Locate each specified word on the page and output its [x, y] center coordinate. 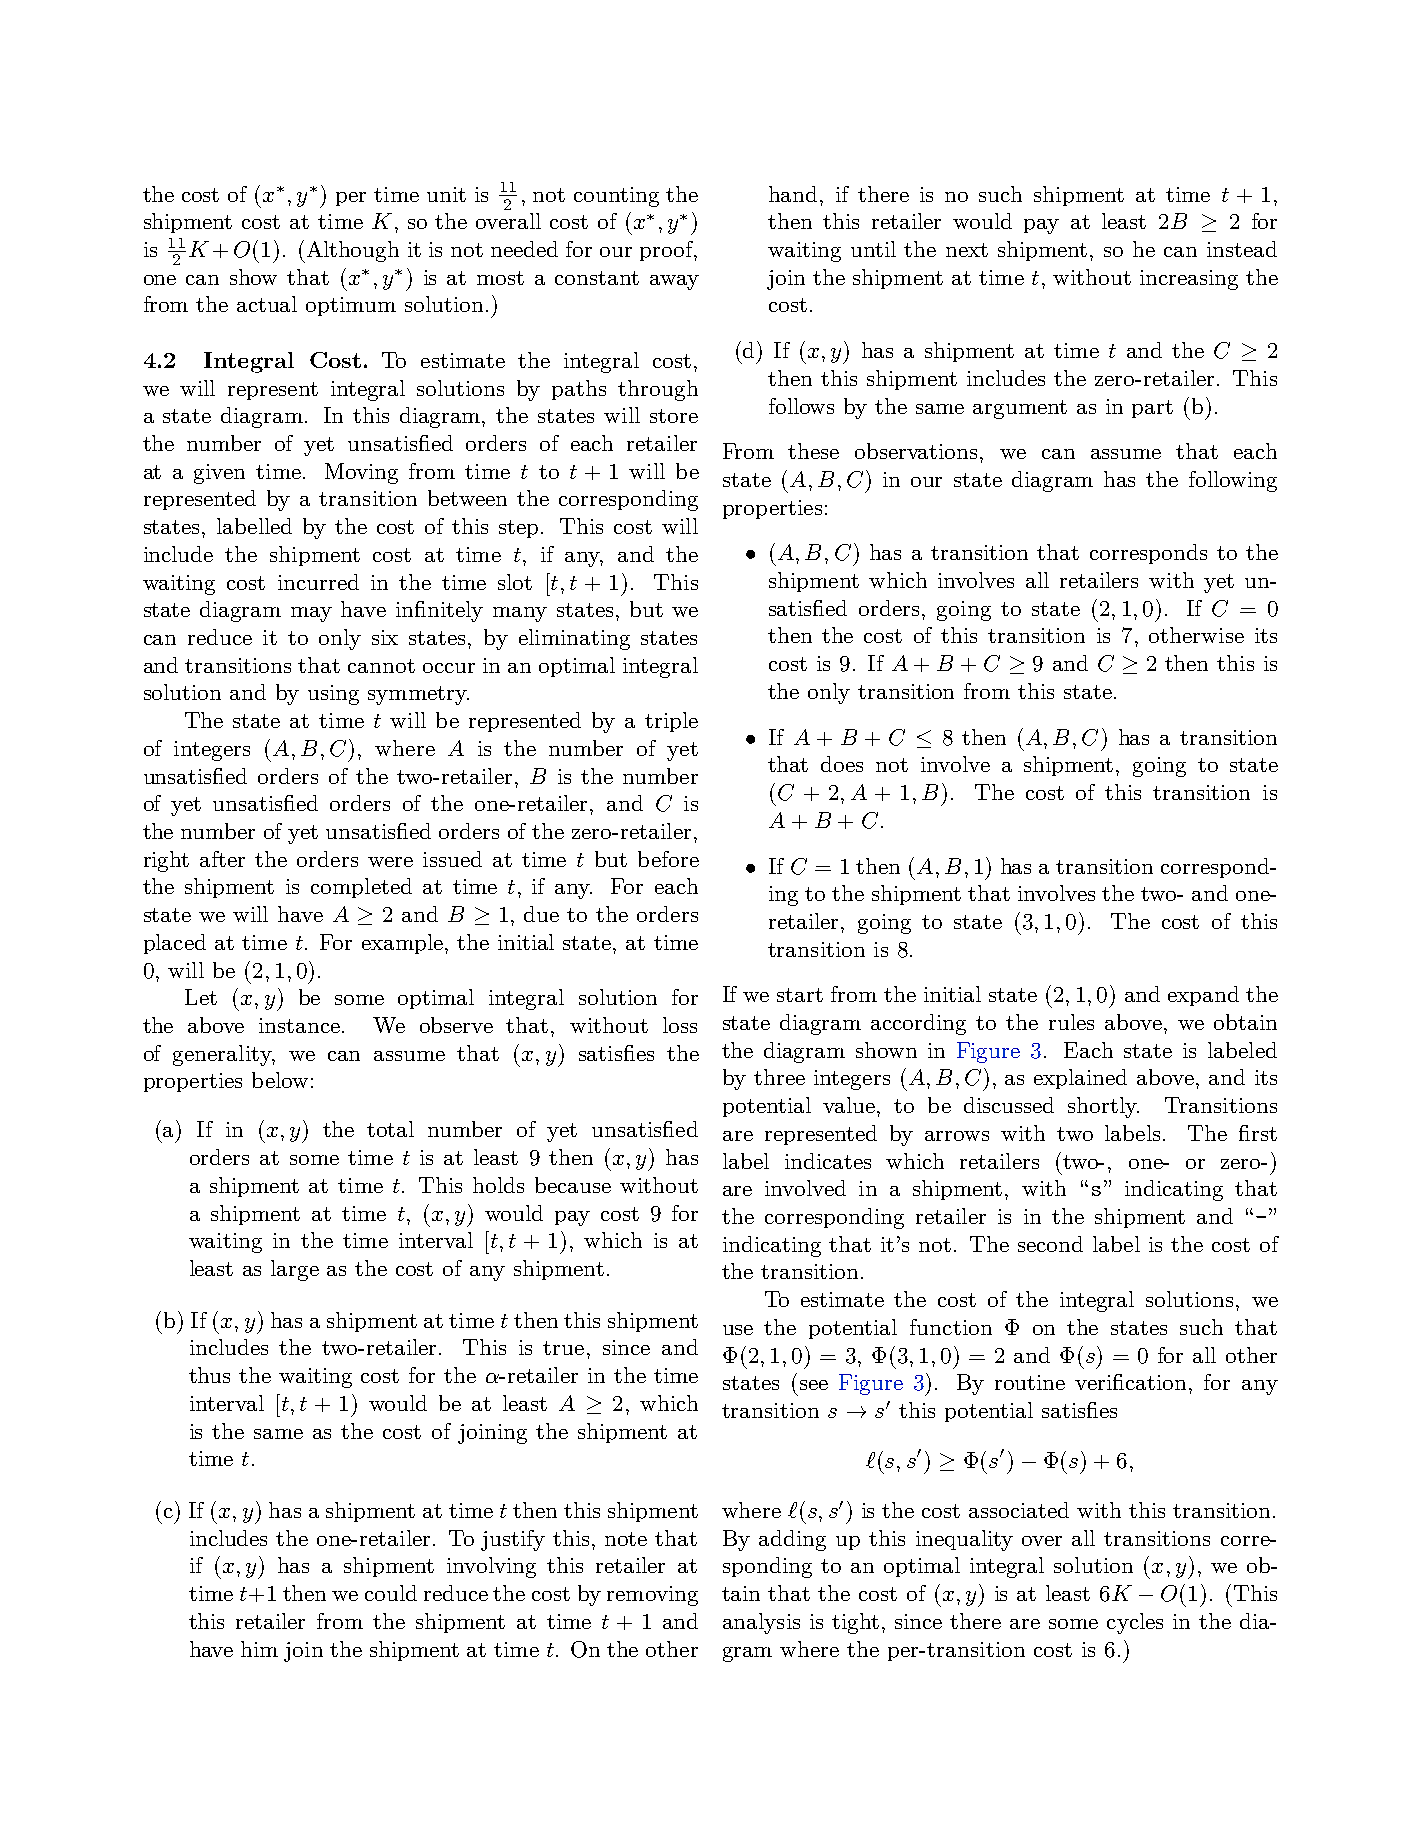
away [674, 282]
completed [361, 888]
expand [1203, 996]
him [259, 1649]
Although [351, 252]
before [668, 859]
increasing [1189, 280]
